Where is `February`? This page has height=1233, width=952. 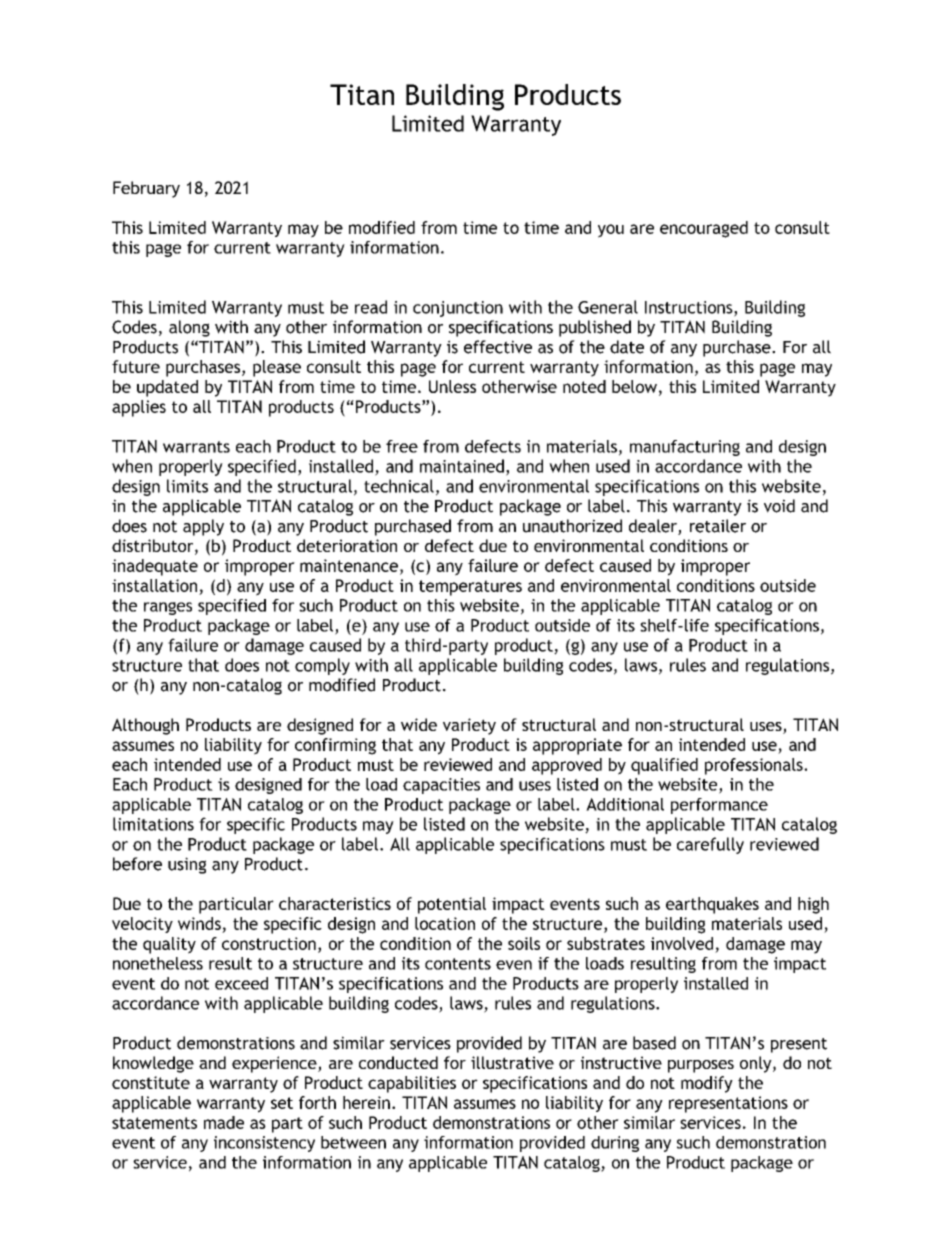
February is located at coordinates (146, 189).
